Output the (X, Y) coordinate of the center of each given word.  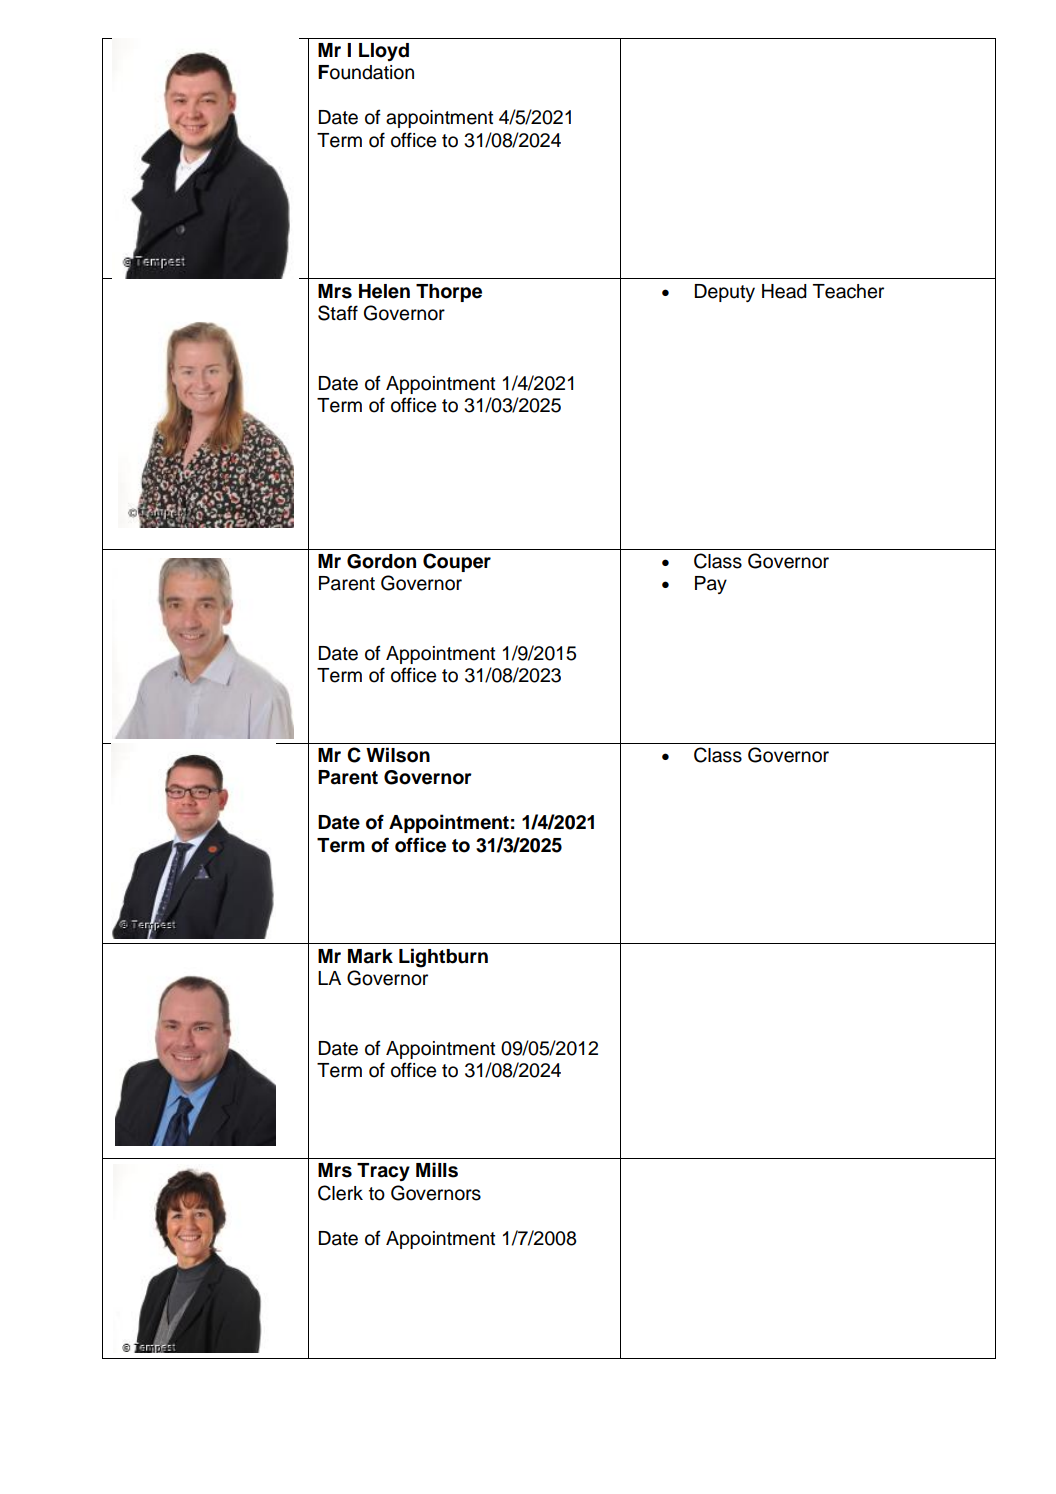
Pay (711, 585)
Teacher (848, 291)
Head (784, 291)
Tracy (383, 1172)
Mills (437, 1170)
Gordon (381, 561)
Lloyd (384, 52)
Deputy (725, 293)
